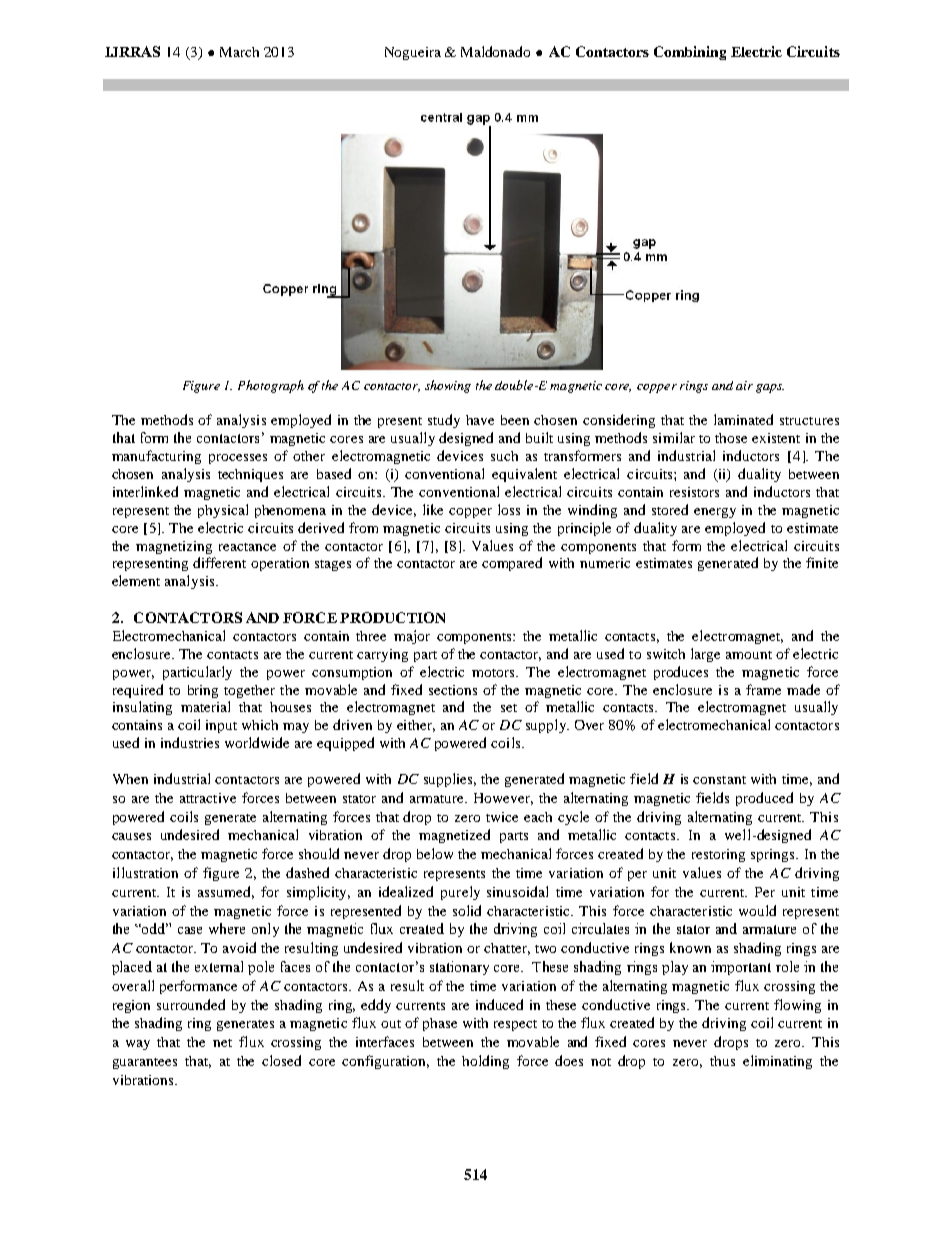 The height and width of the document is (1233, 952). I want to click on different, so click(219, 562).
